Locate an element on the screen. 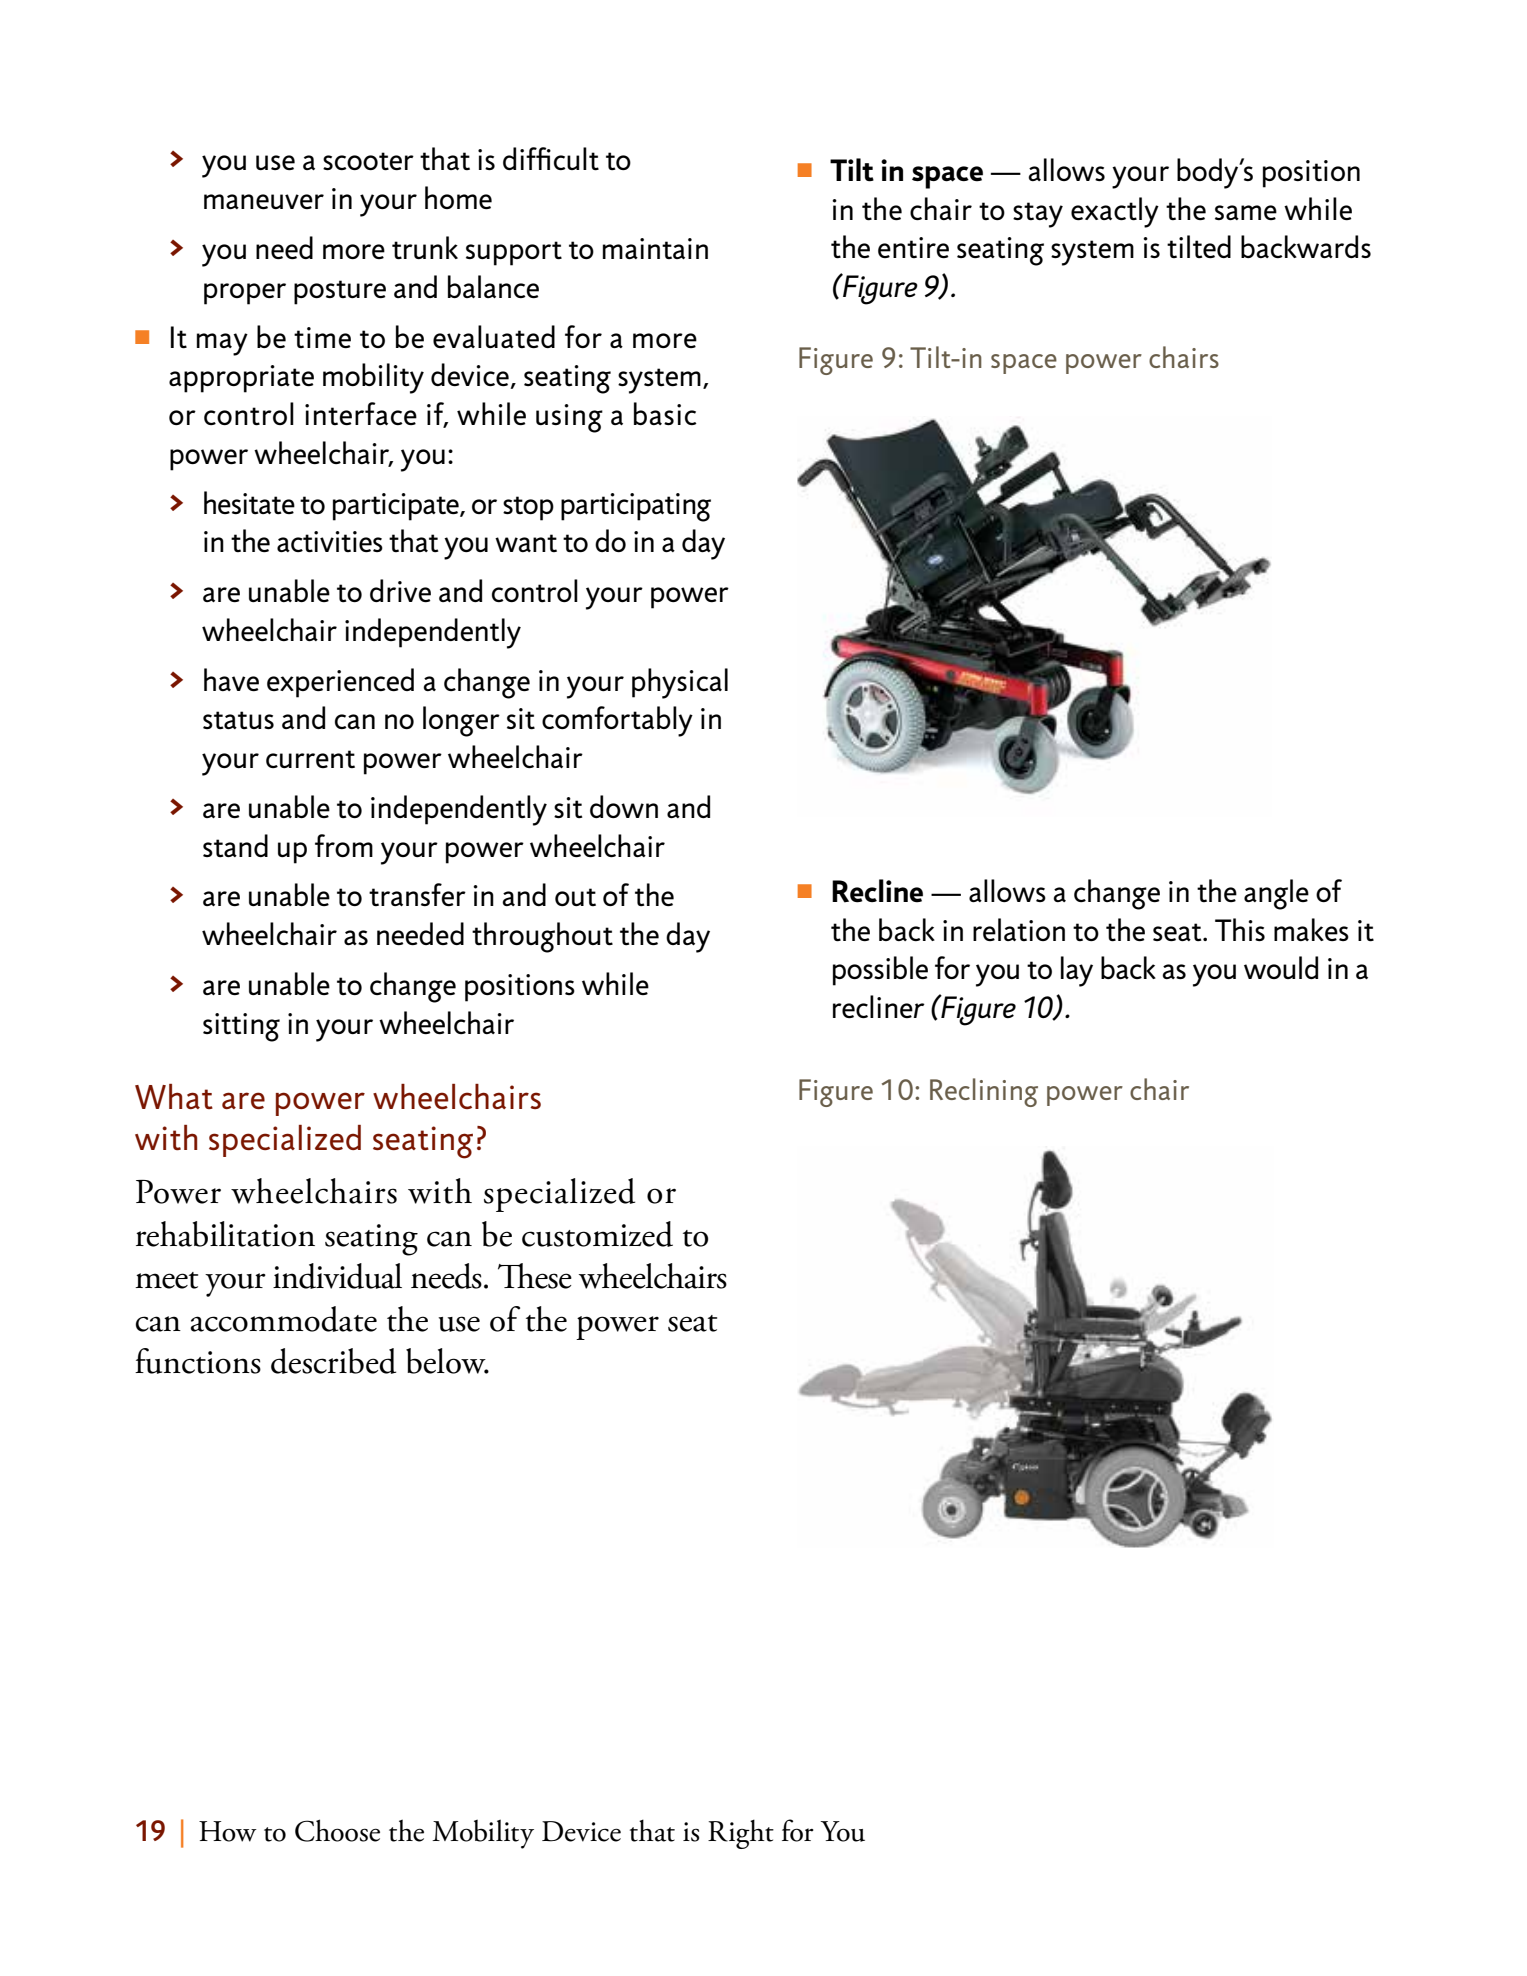 This screenshot has width=1527, height=1976. below is located at coordinates (447, 1361).
